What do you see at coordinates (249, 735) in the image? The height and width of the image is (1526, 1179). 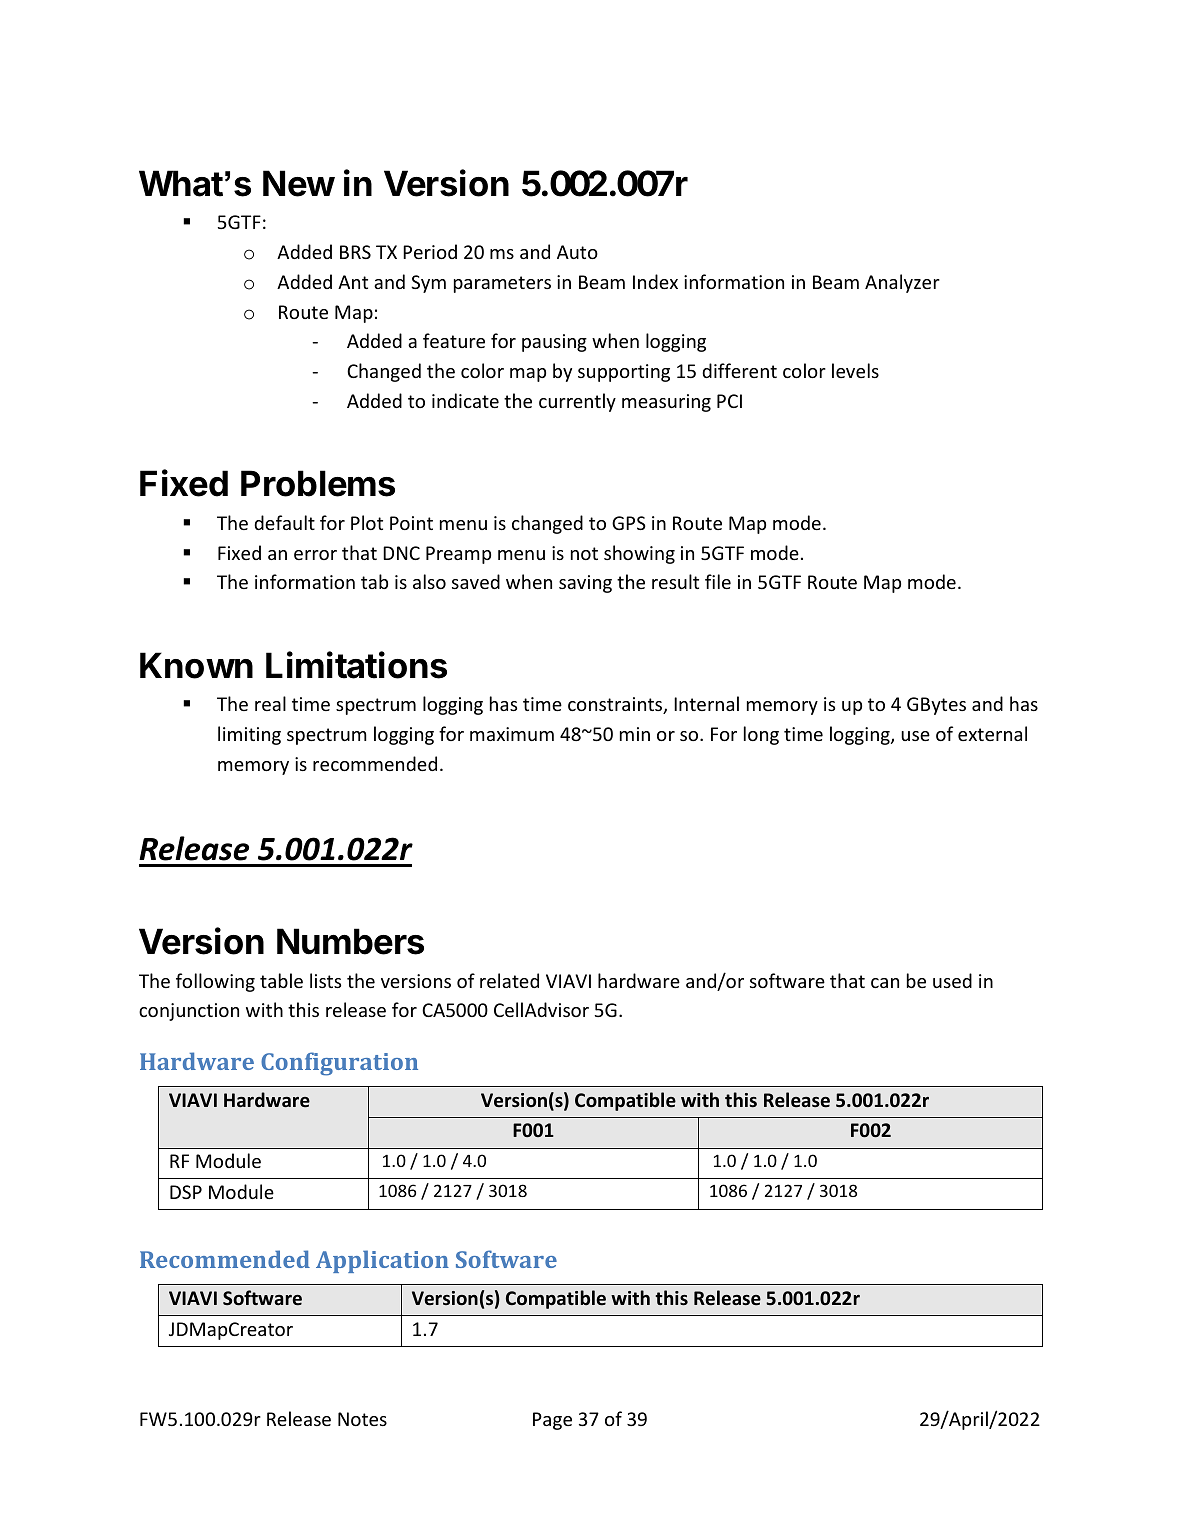 I see `limiting` at bounding box center [249, 735].
